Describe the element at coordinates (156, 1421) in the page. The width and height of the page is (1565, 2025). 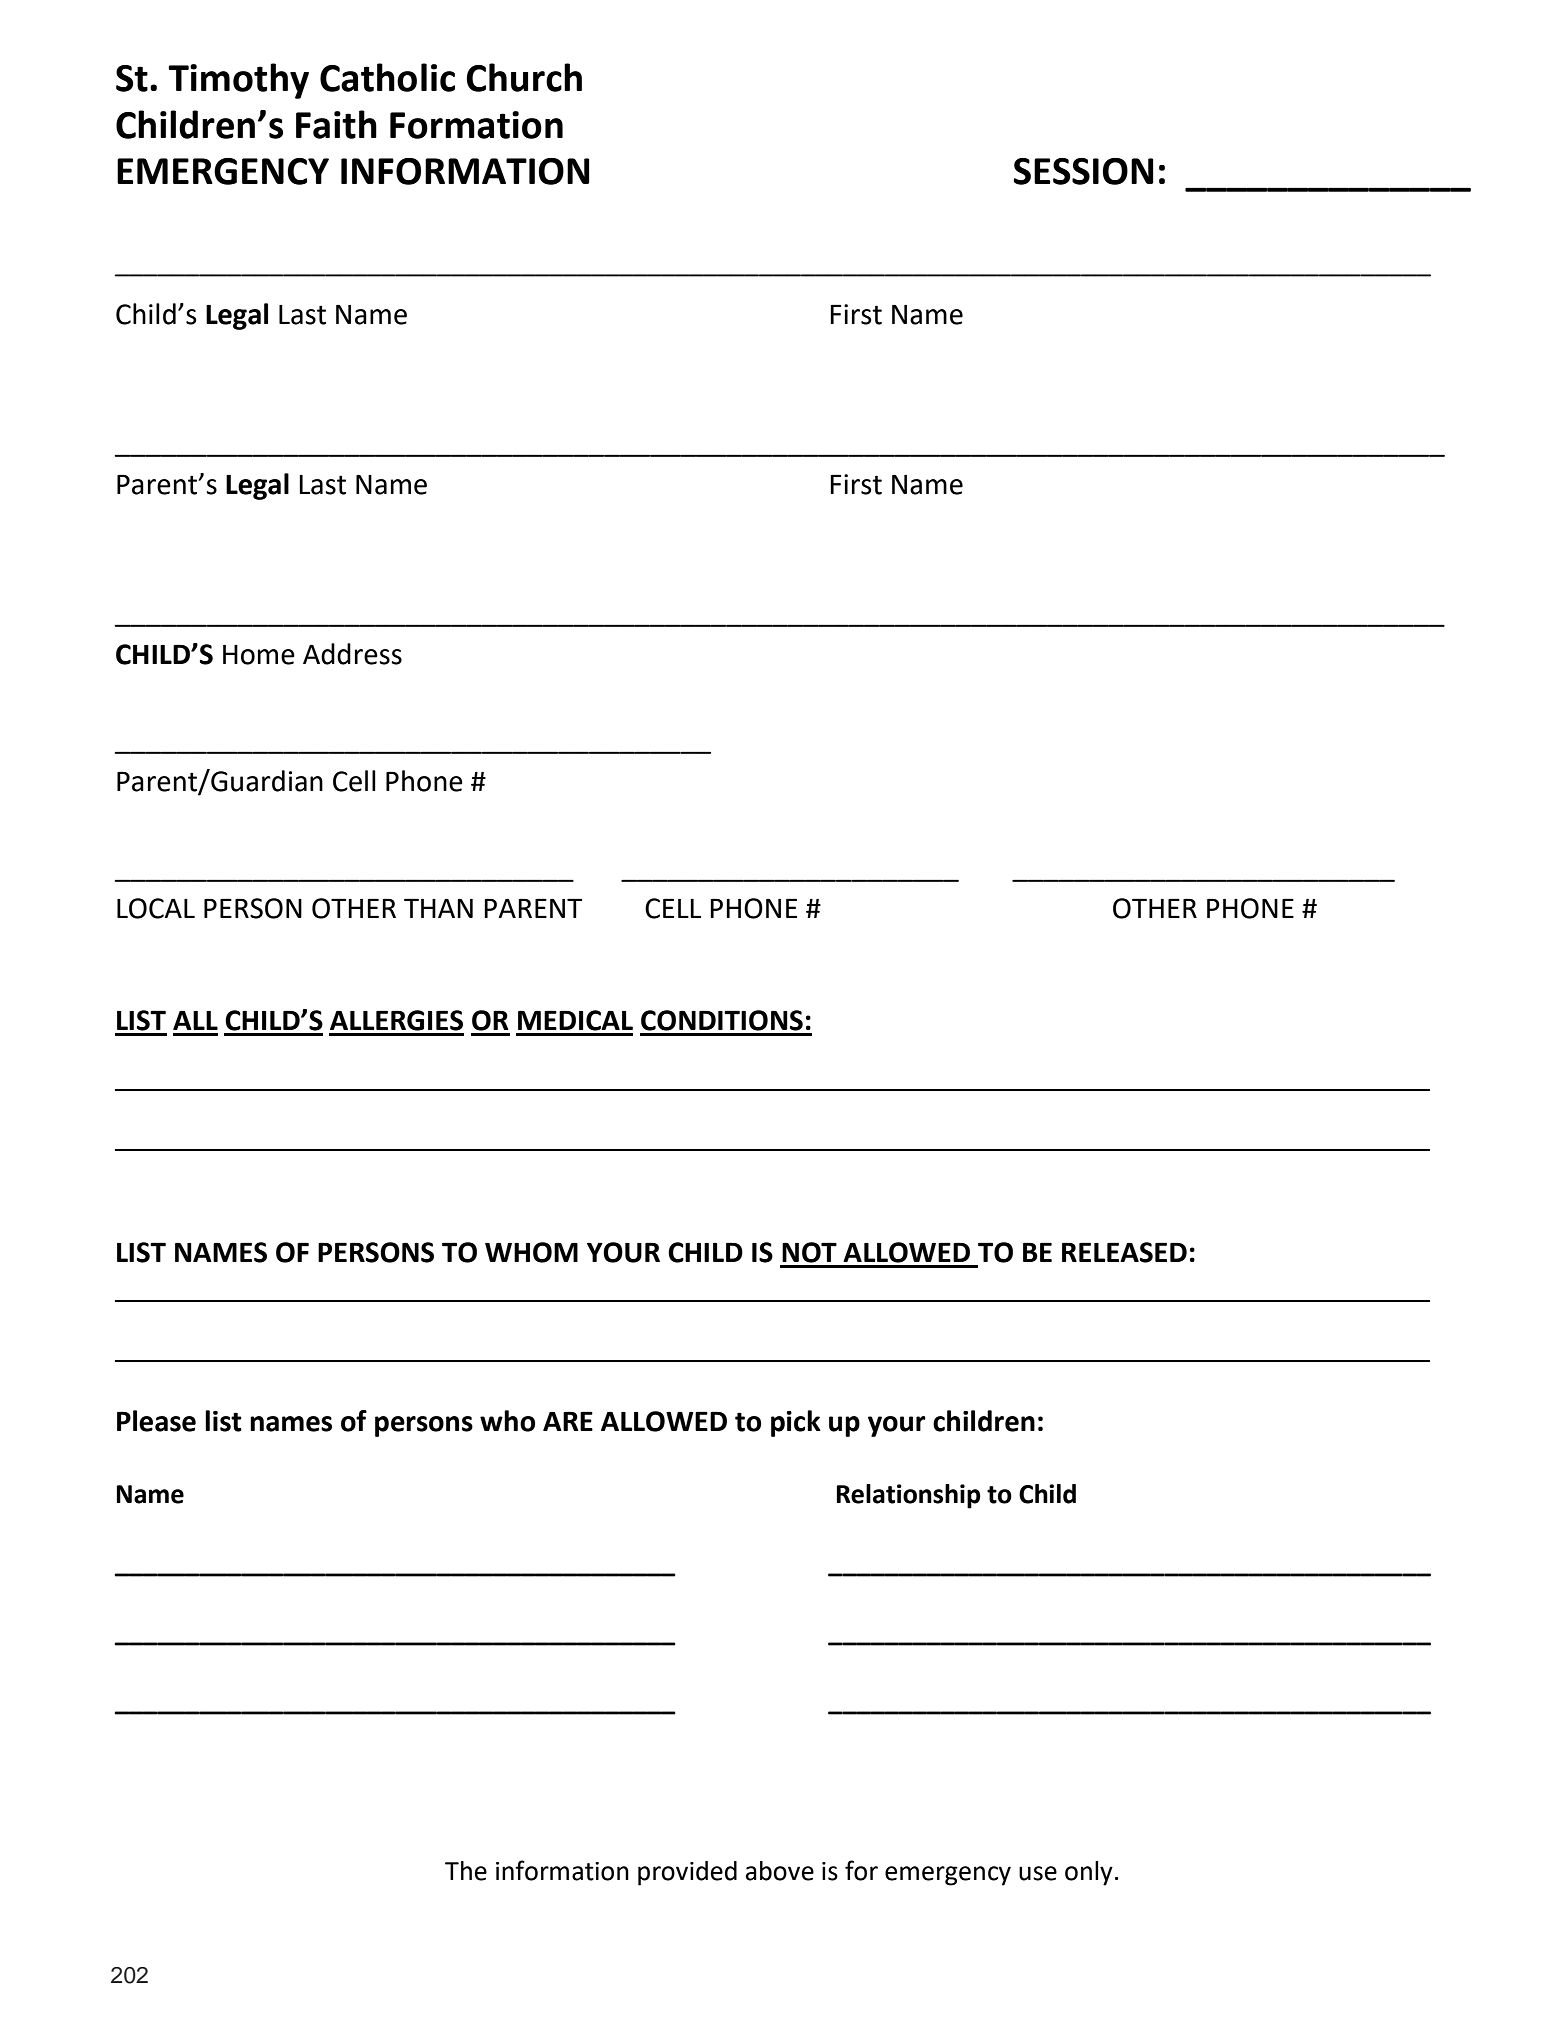
I see `Please` at that location.
